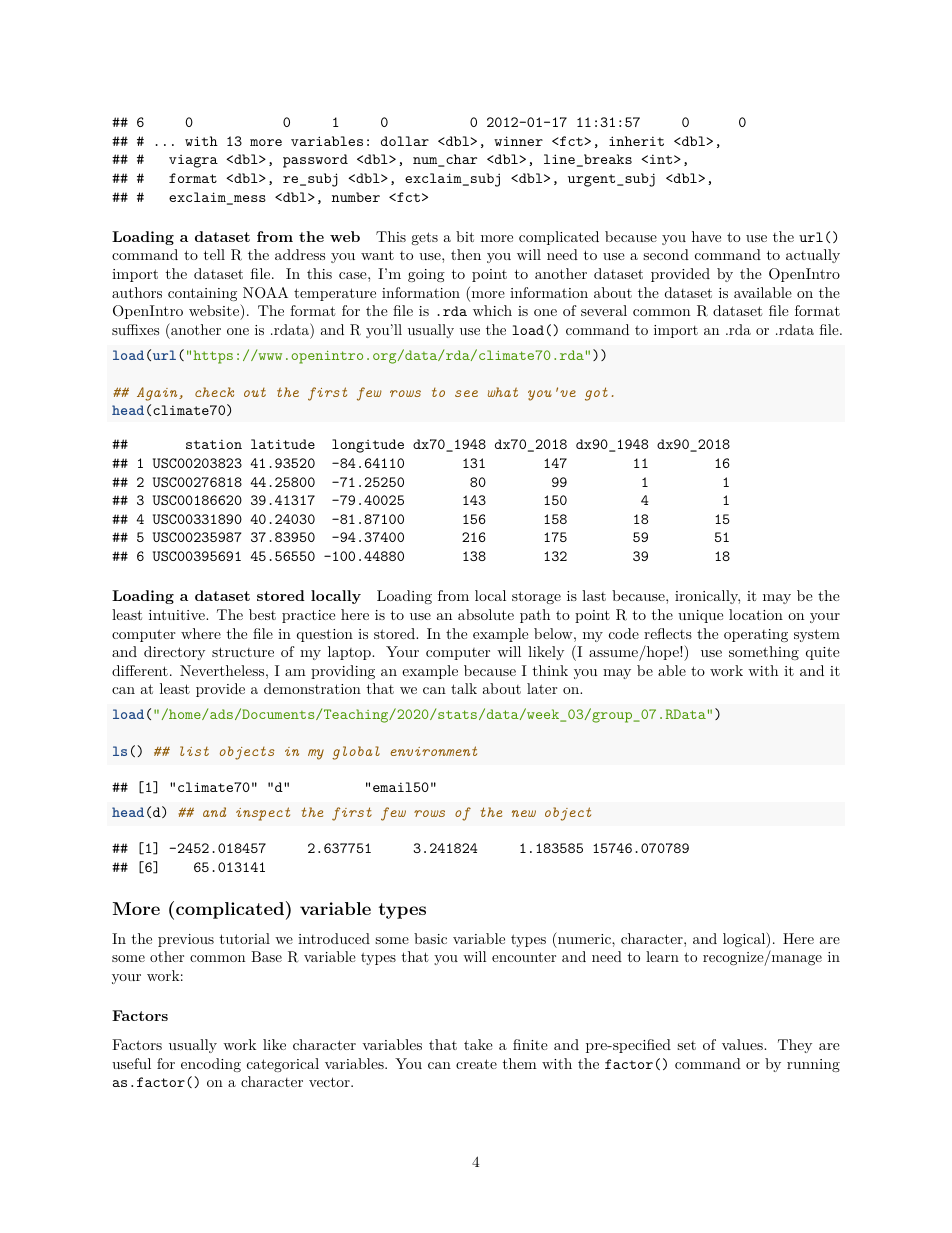 Image resolution: width=952 pixels, height=1233 pixels. What do you see at coordinates (756, 614) in the image?
I see `location` at bounding box center [756, 614].
